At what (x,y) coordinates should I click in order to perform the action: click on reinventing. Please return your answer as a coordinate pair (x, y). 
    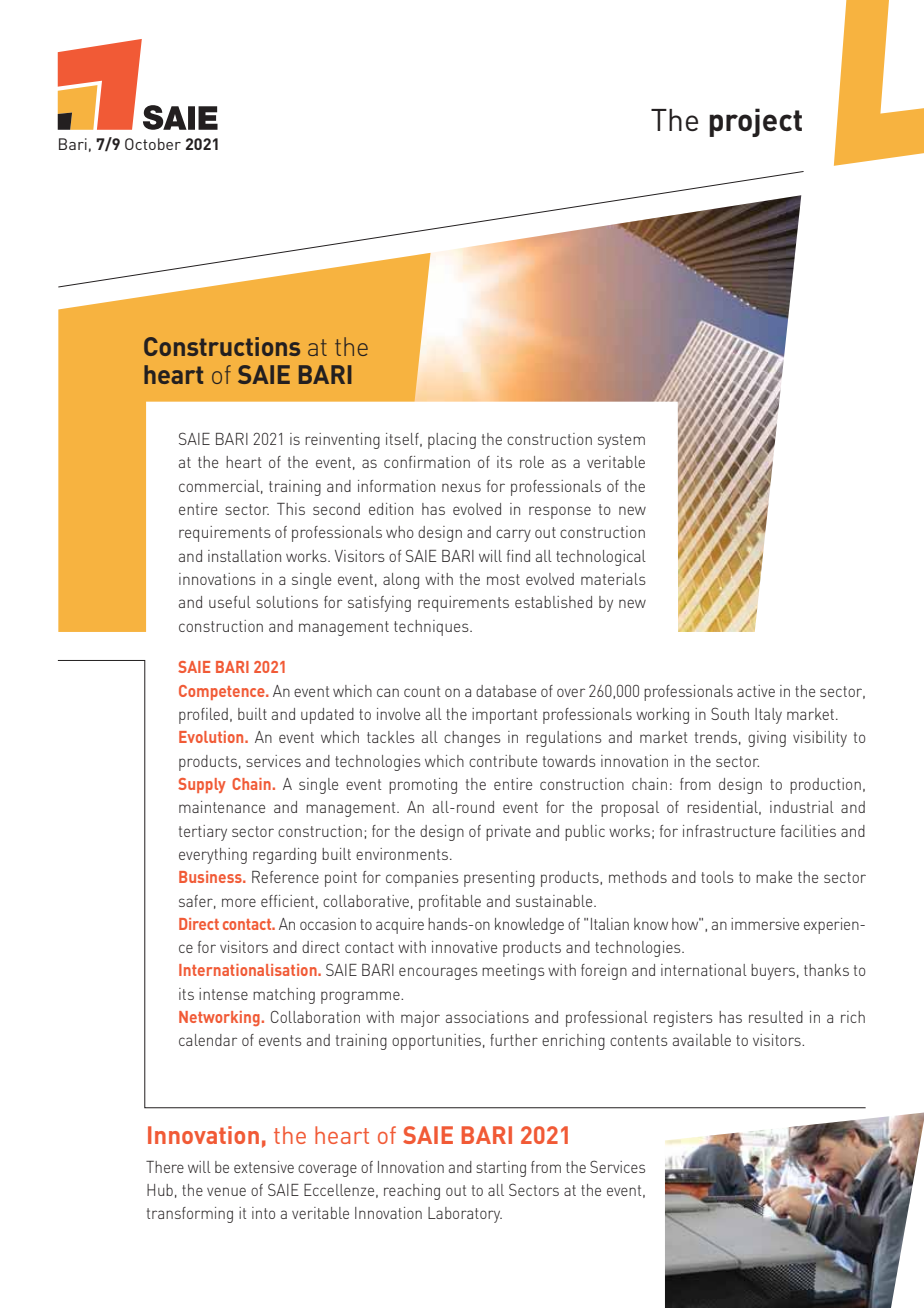
    Looking at the image, I should click on (342, 441).
